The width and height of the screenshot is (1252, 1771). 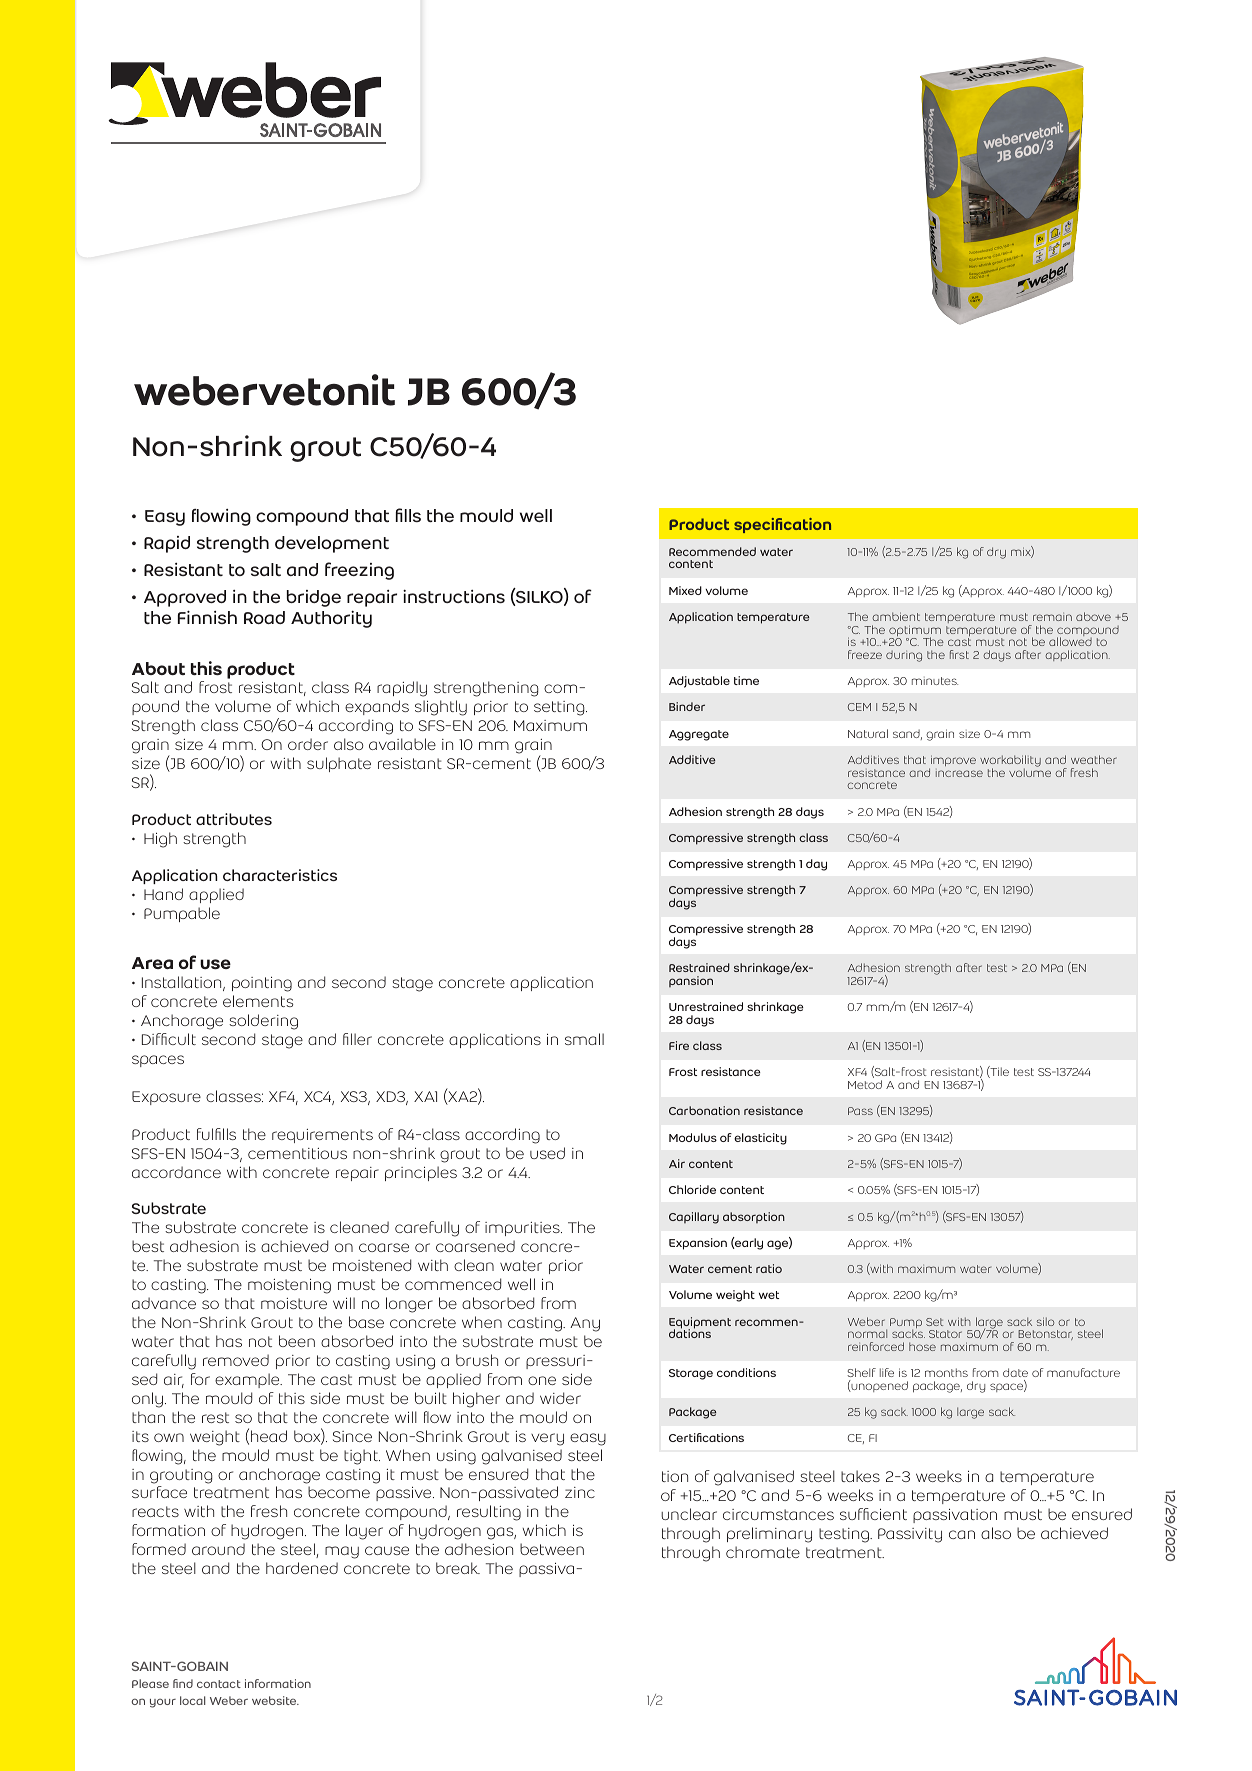 What do you see at coordinates (693, 1137) in the screenshot?
I see `Modulus` at bounding box center [693, 1137].
